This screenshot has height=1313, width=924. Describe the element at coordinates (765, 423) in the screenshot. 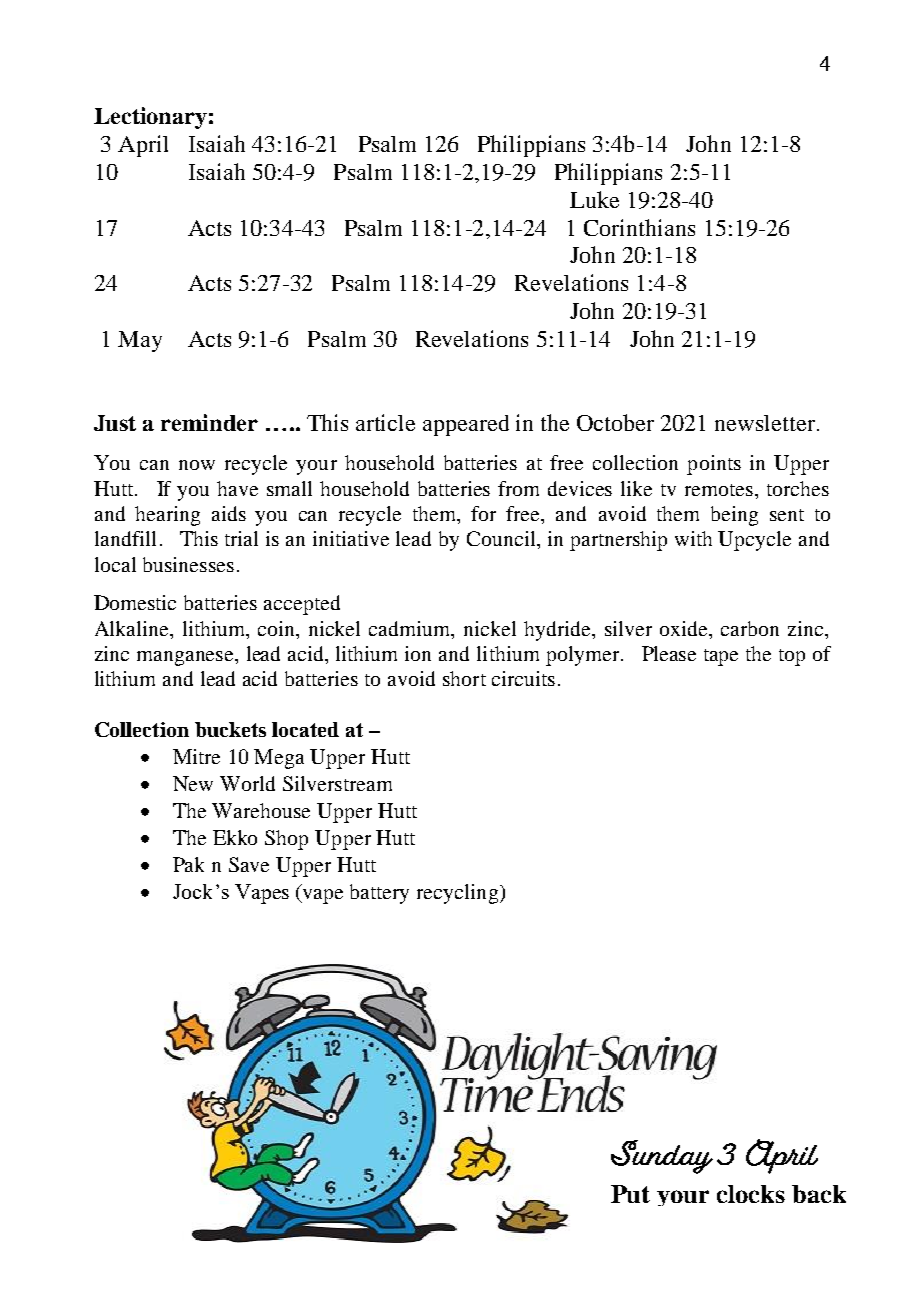

I see `newsletter` at that location.
